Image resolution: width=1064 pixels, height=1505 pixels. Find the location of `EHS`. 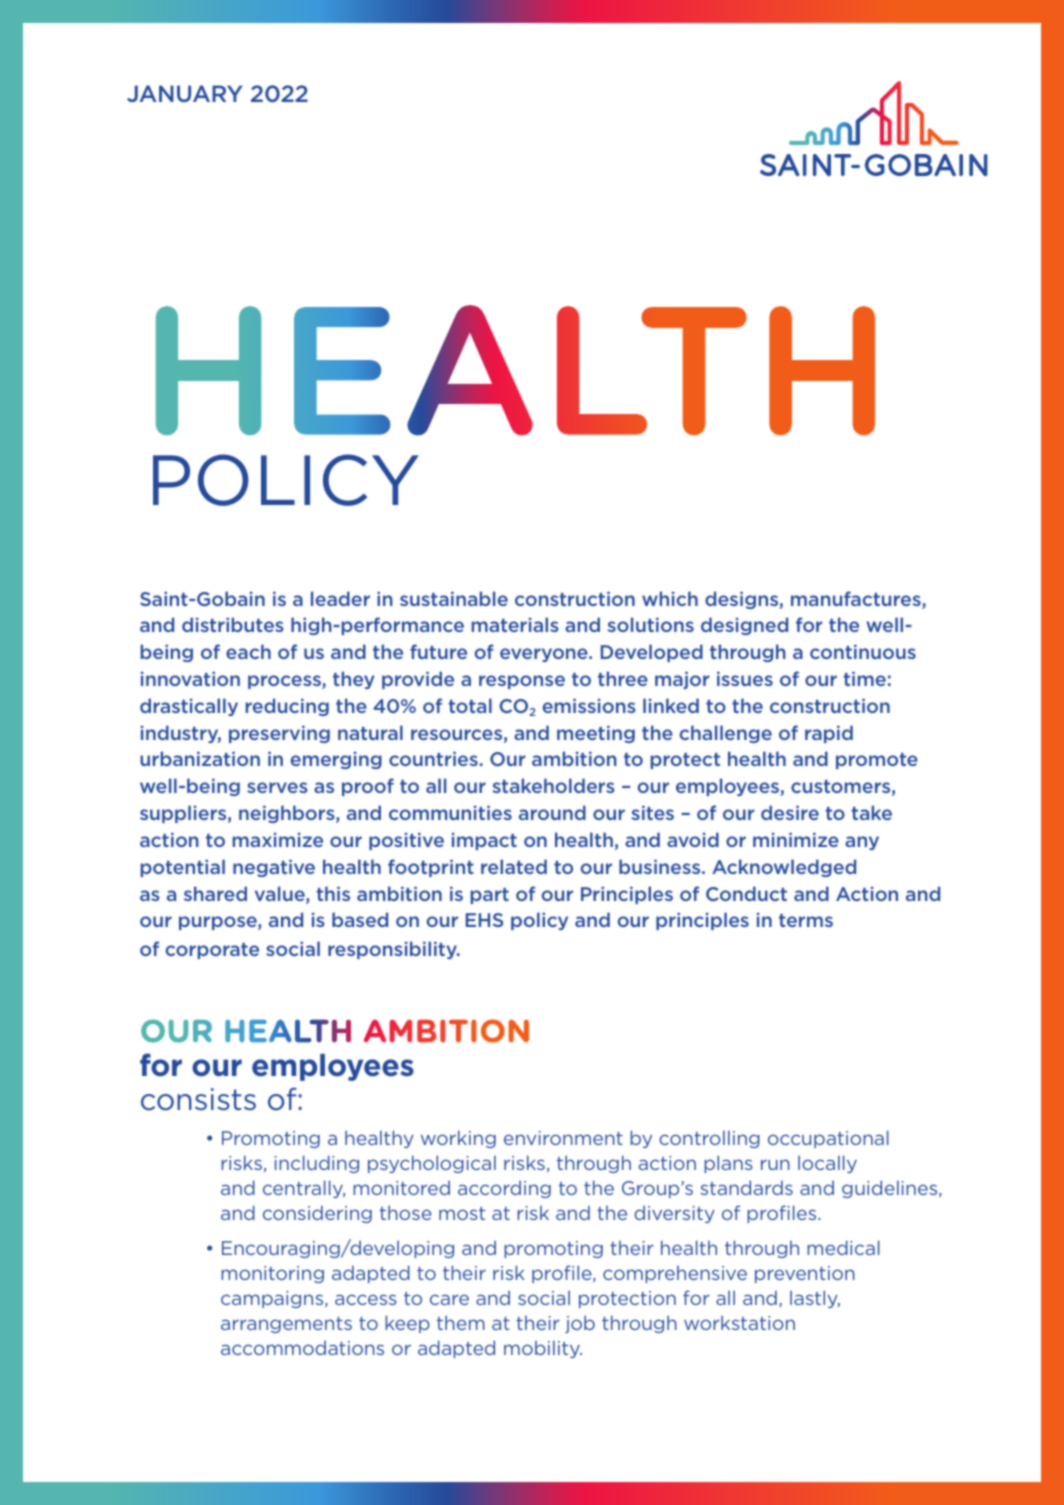

EHS is located at coordinates (484, 920).
